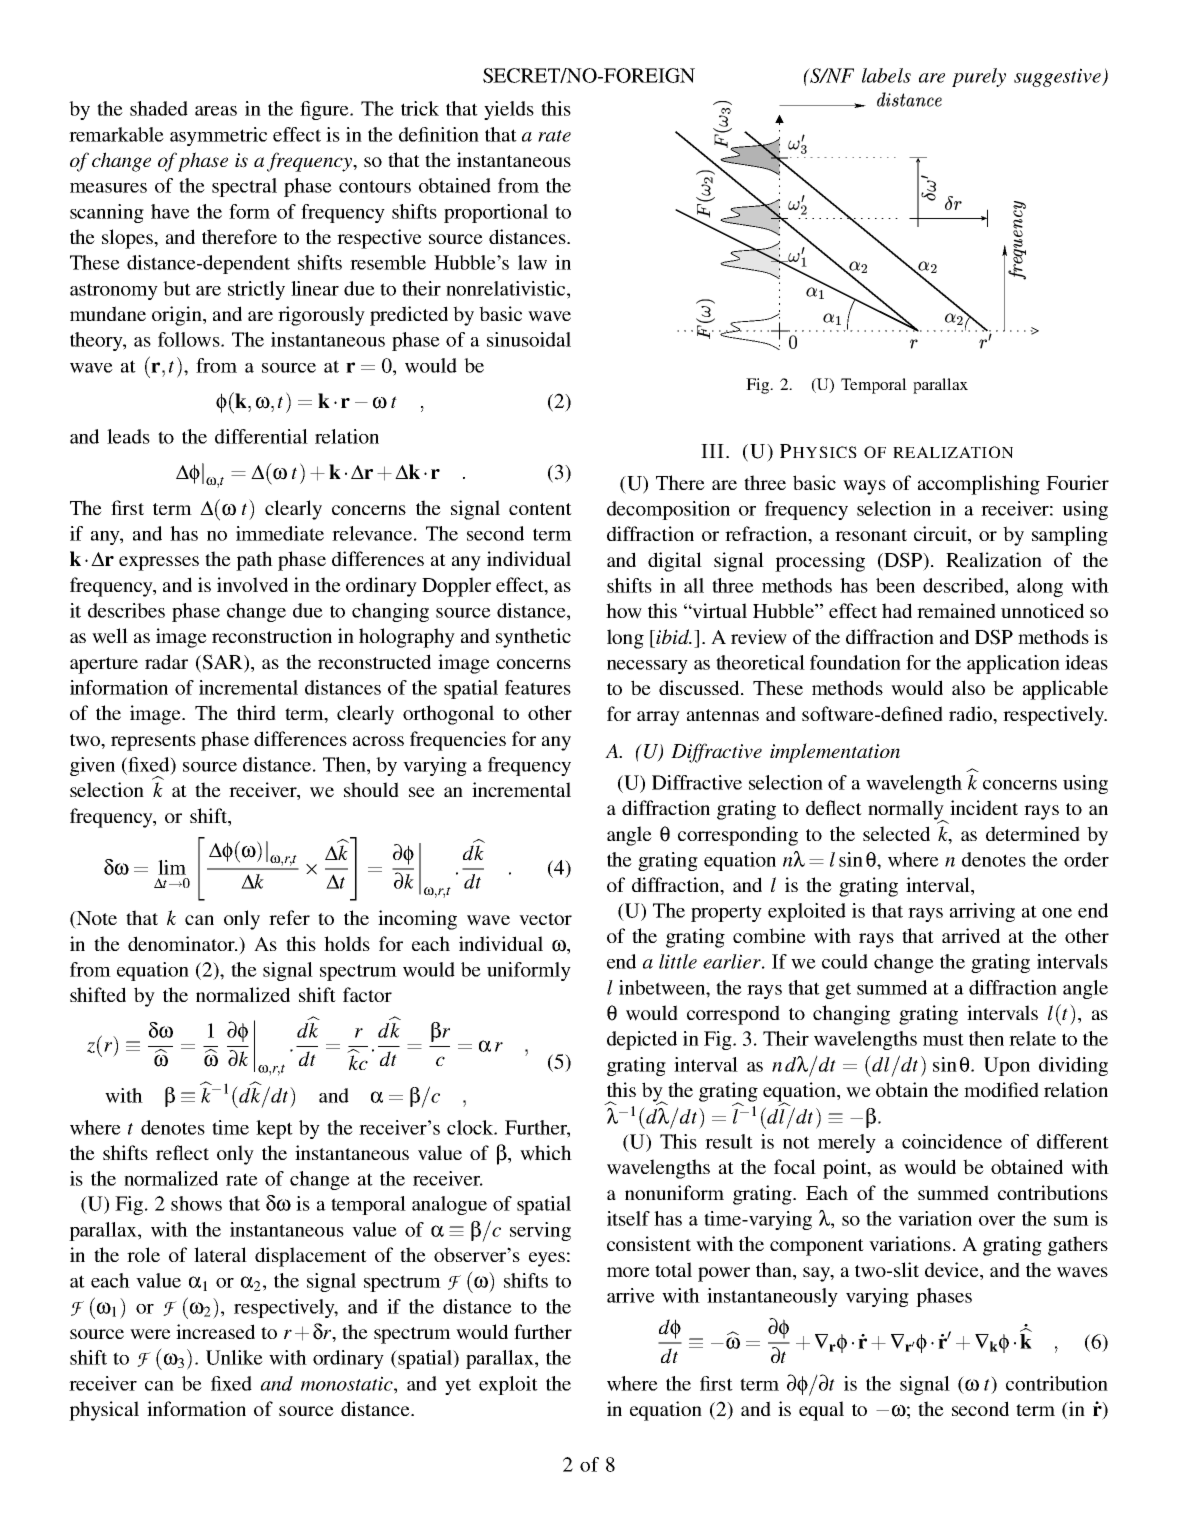 This document has width=1178, height=1524. Describe the element at coordinates (234, 1357) in the document. I see `Unlike` at that location.
